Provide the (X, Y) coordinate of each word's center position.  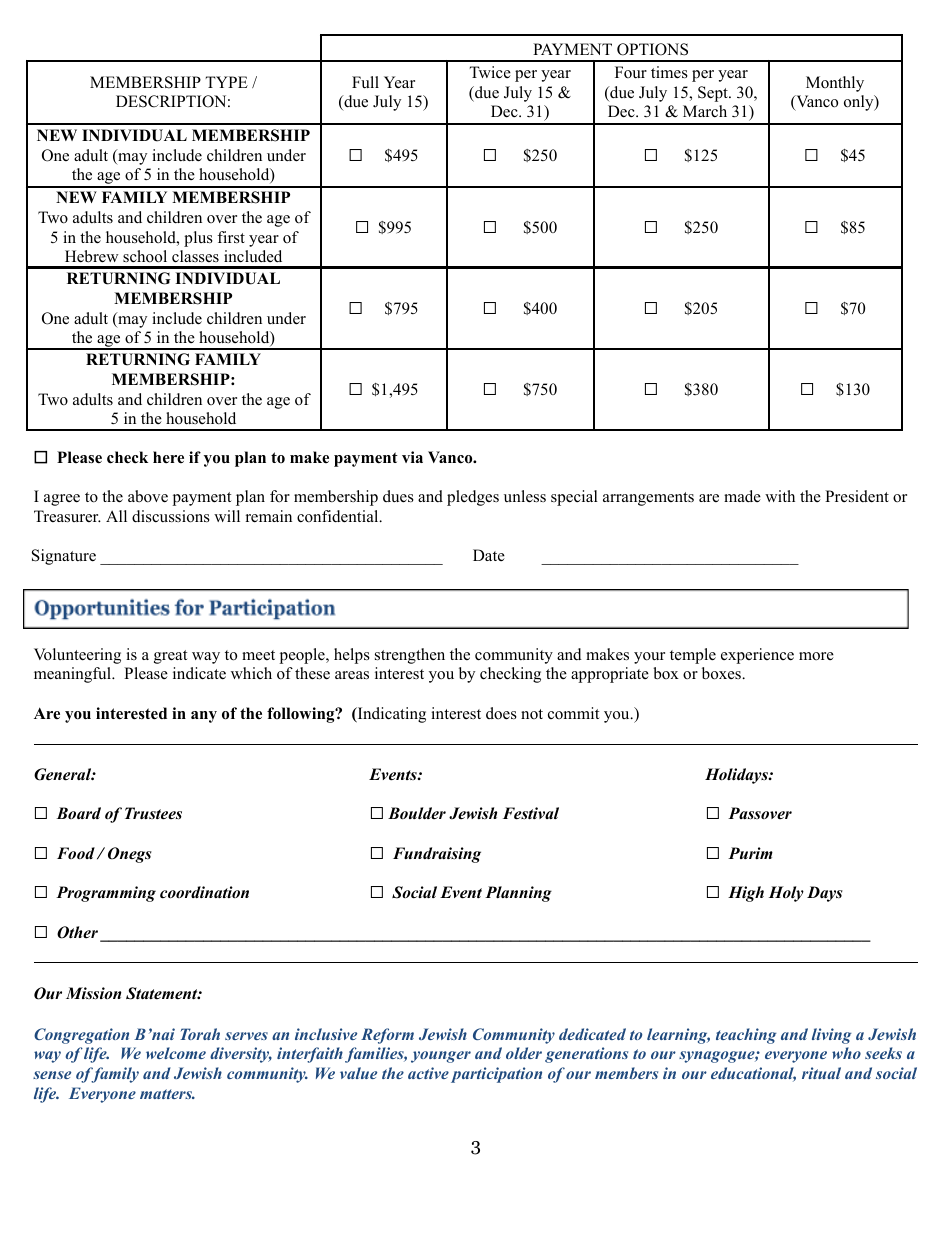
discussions (171, 516)
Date (489, 555)
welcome (176, 1053)
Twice (490, 72)
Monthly (835, 84)
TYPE (226, 82)
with (780, 496)
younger (441, 1057)
